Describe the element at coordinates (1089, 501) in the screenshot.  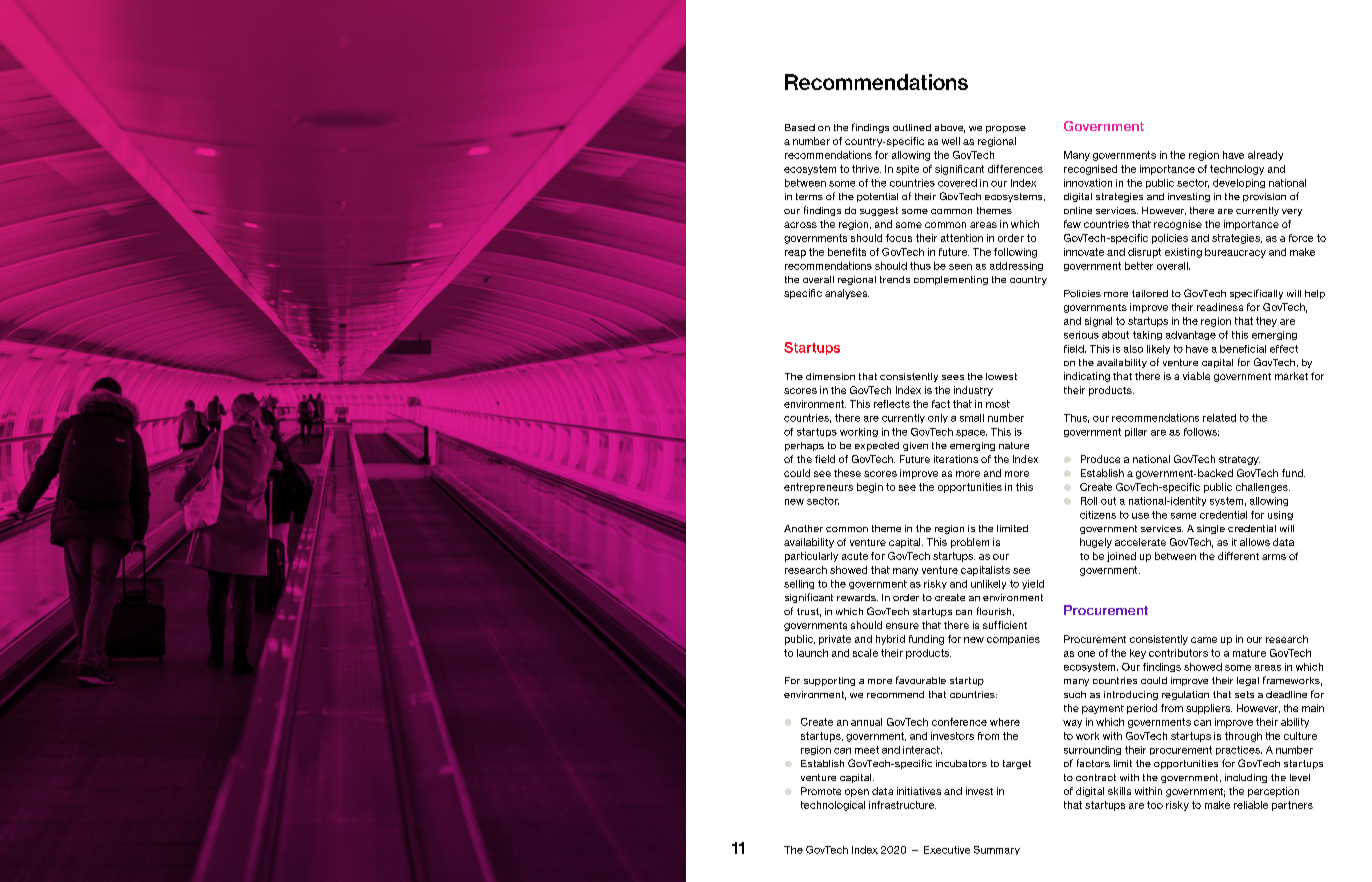
I see `Roll` at that location.
